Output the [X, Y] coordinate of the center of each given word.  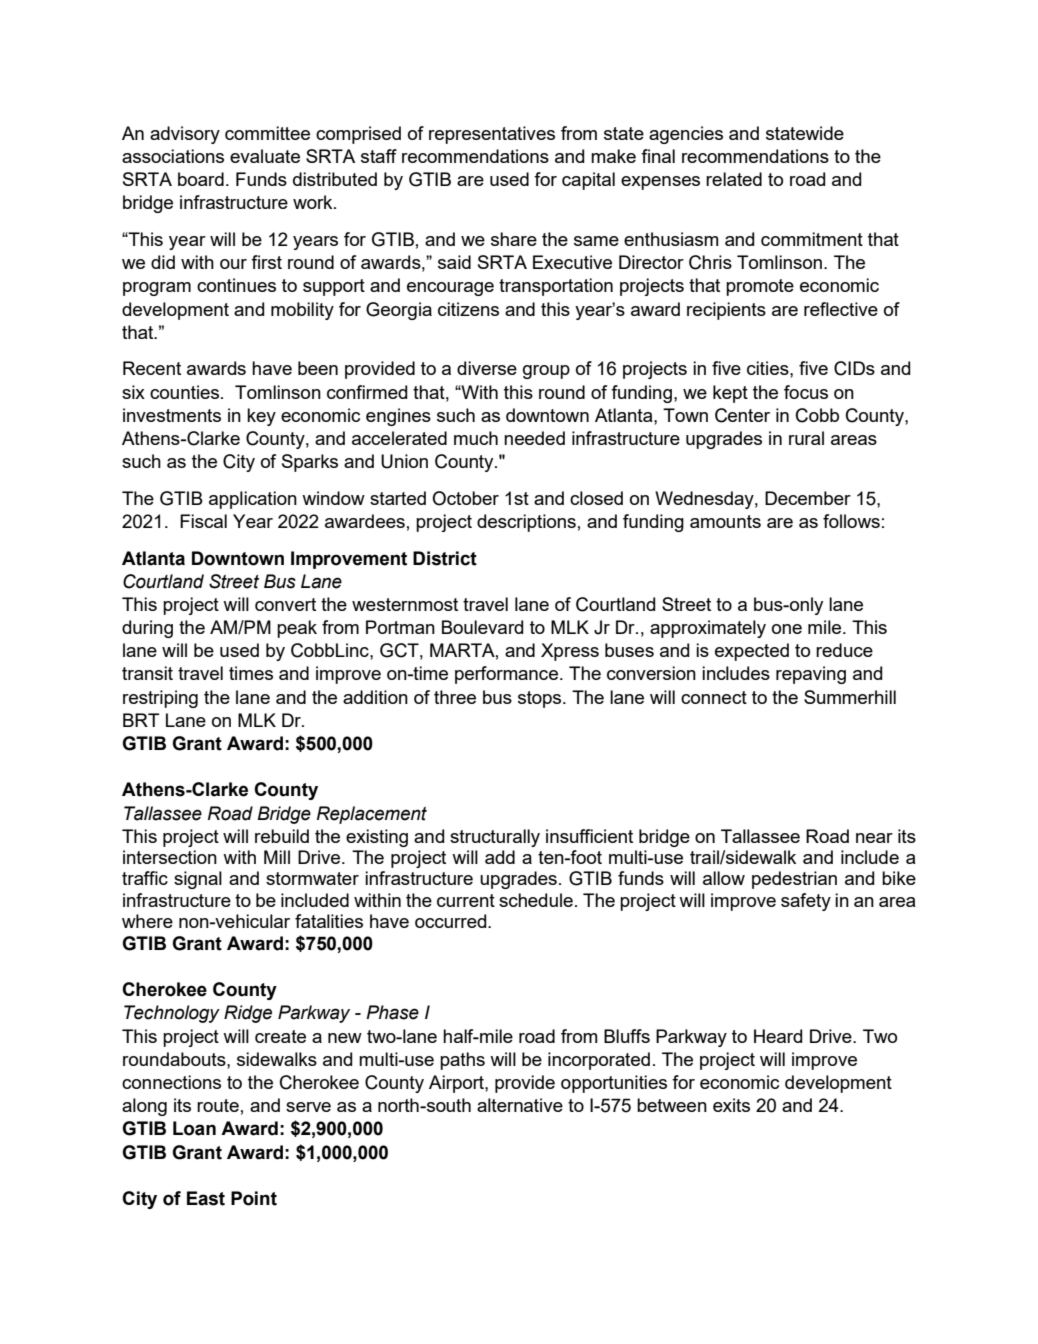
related [734, 179]
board [201, 179]
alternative [520, 1105]
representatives [492, 135]
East [206, 1198]
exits [731, 1105]
